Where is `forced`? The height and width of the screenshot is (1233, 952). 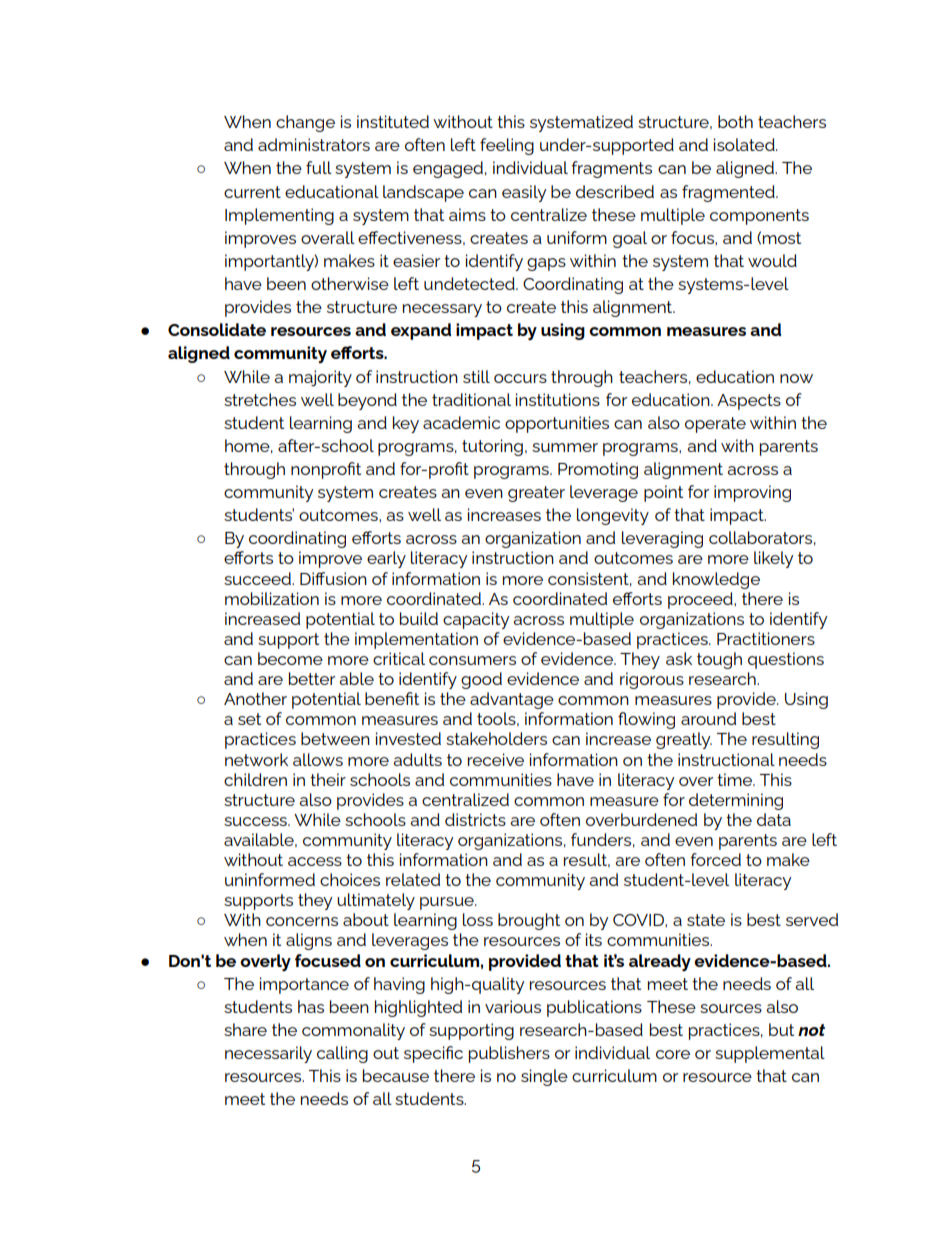
forced is located at coordinates (715, 859).
